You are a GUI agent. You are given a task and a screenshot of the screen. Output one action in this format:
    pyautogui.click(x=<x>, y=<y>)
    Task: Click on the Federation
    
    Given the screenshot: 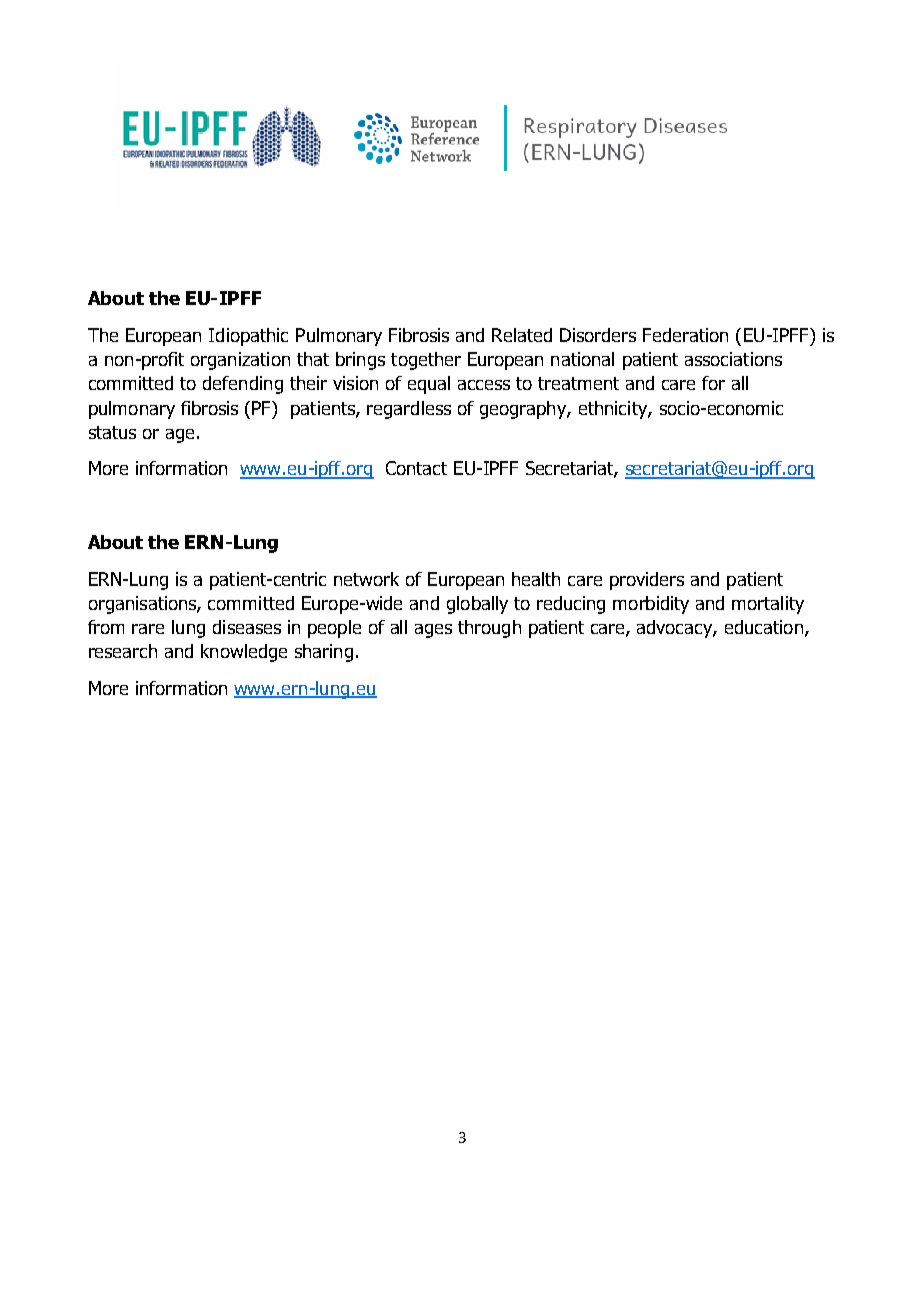 What is the action you would take?
    pyautogui.click(x=685, y=335)
